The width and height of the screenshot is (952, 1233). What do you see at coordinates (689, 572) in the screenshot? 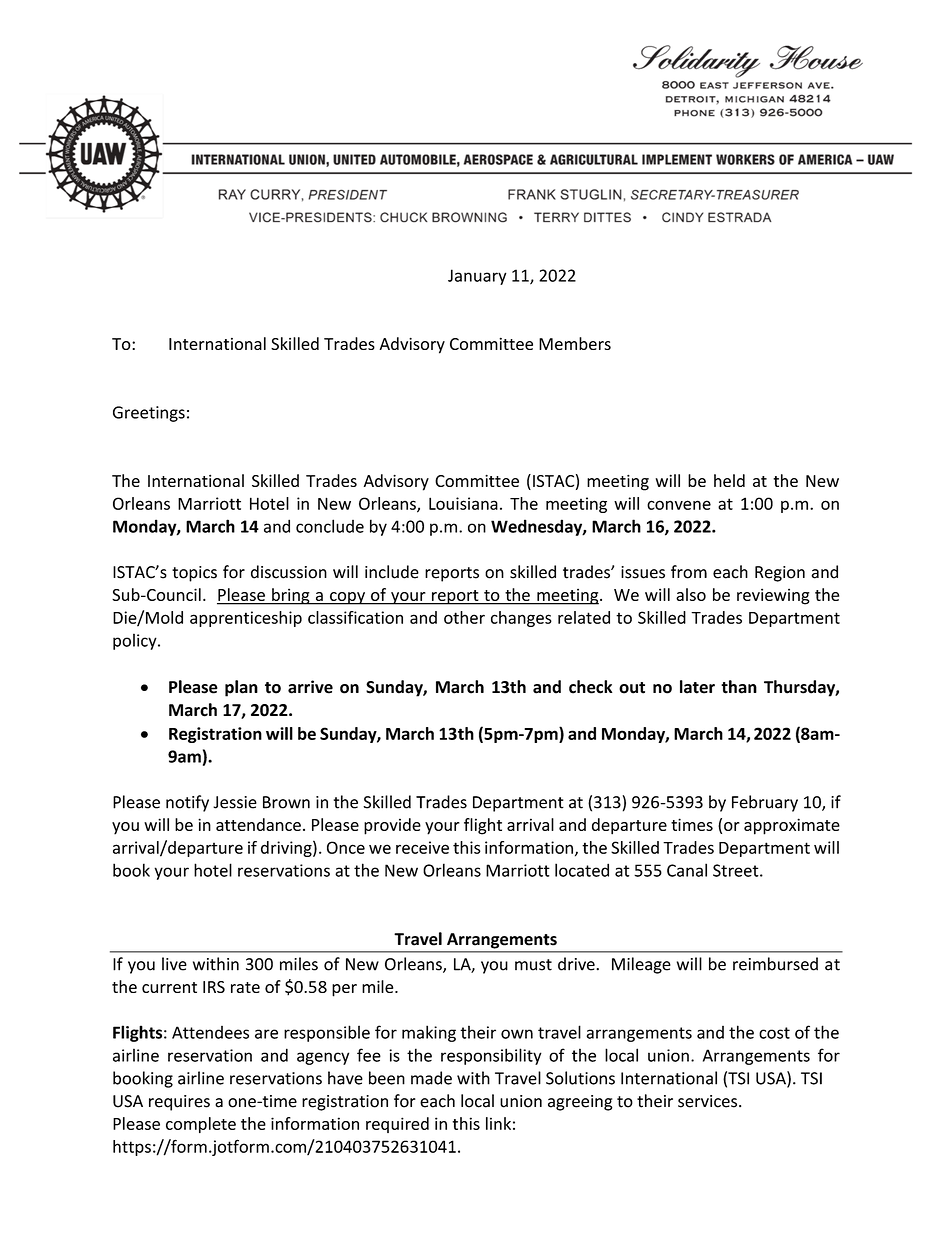
I see `from` at bounding box center [689, 572].
